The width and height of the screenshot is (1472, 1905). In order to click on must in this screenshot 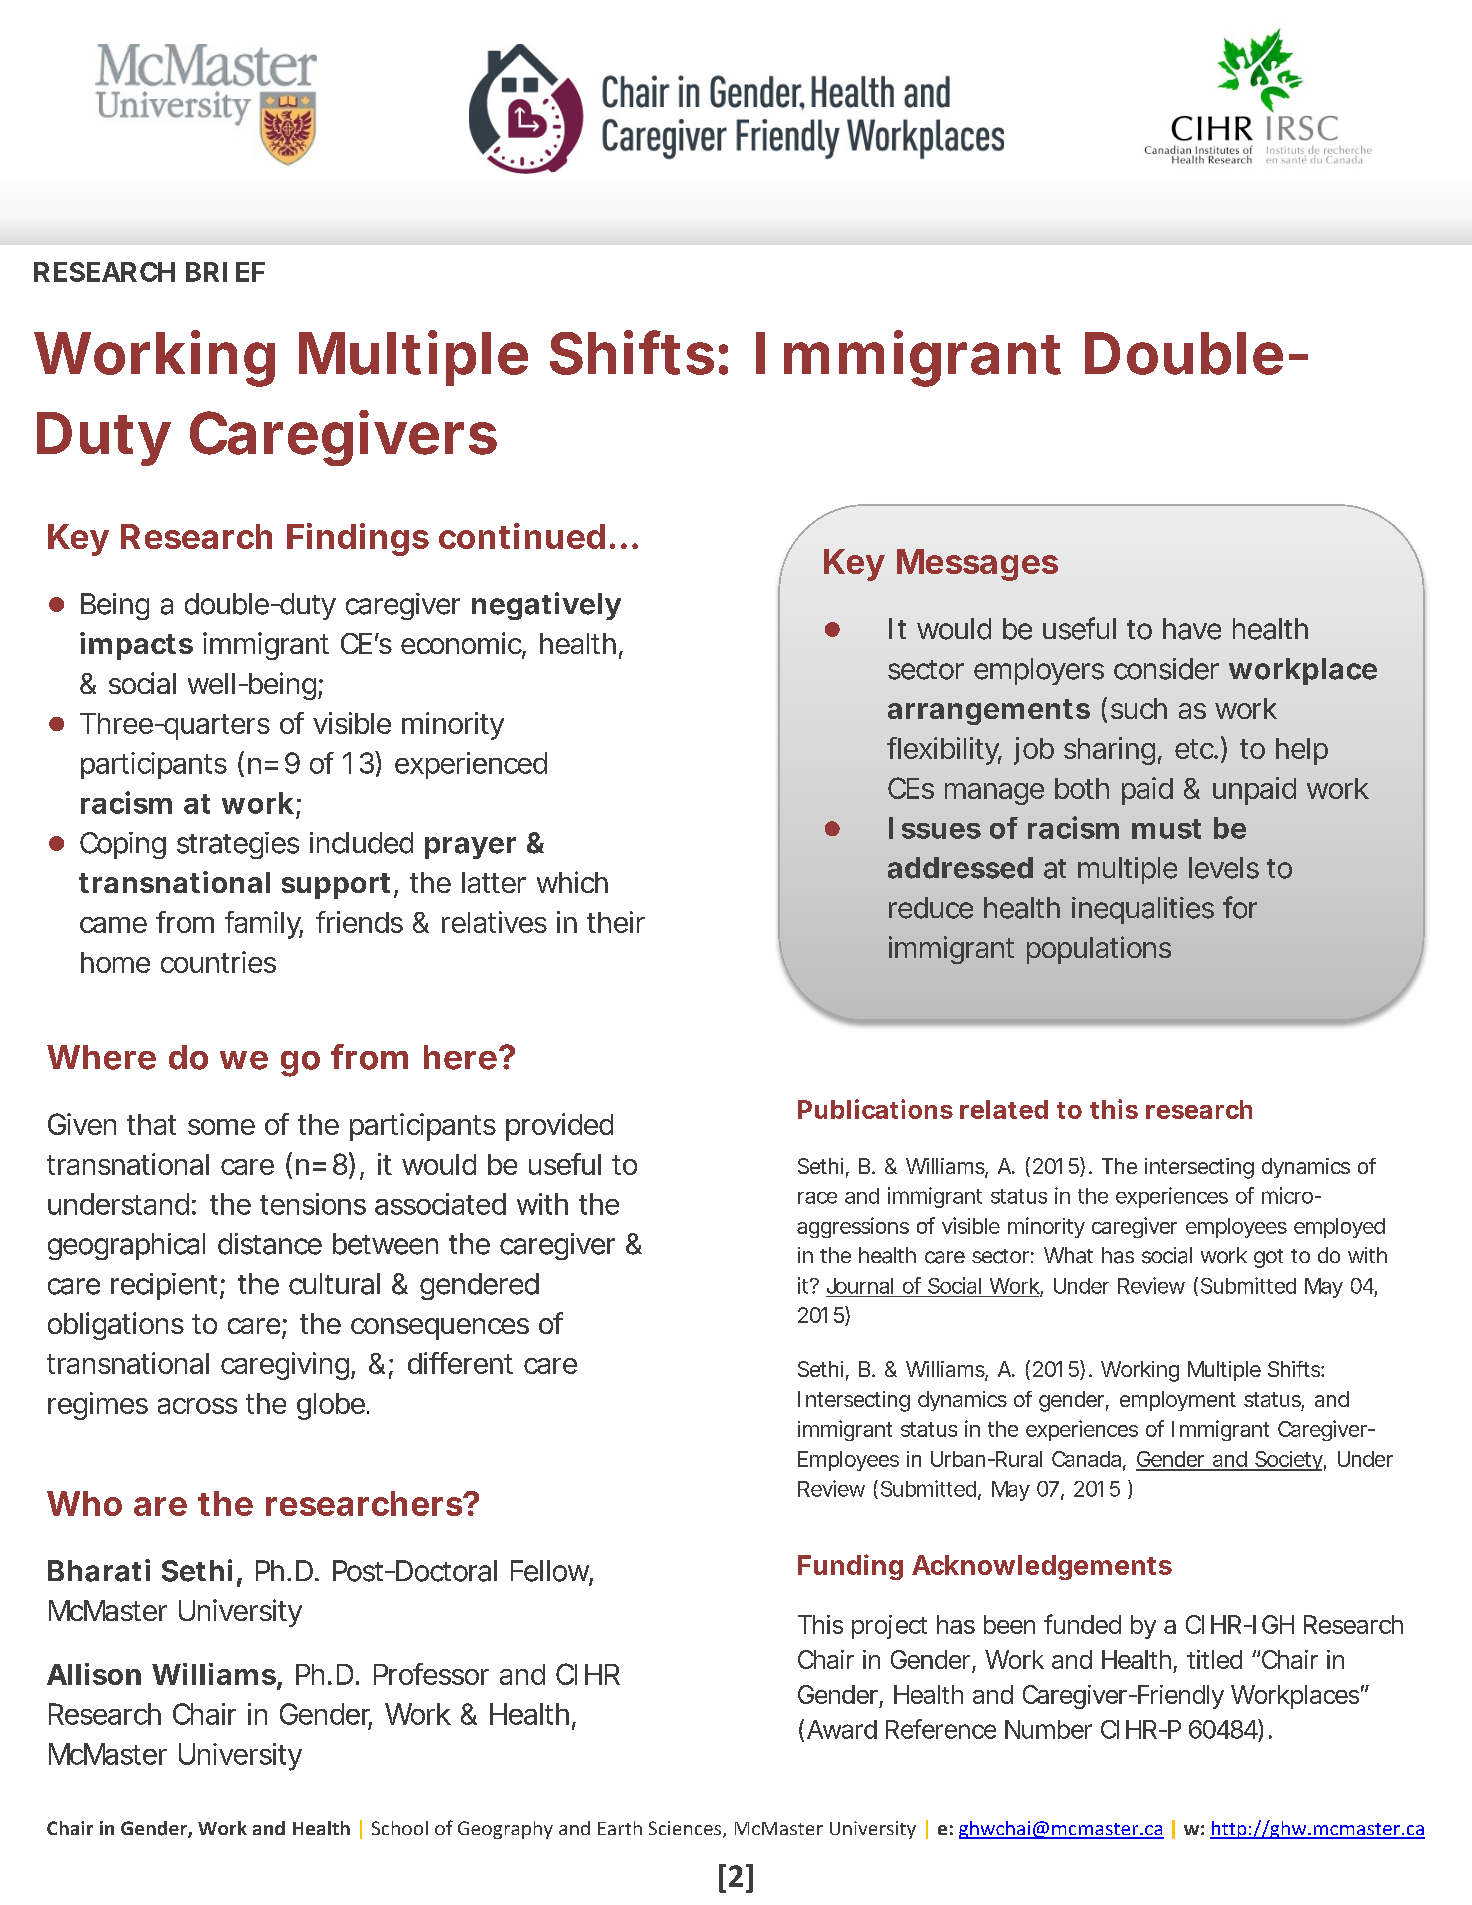, I will do `click(1166, 829)`.
